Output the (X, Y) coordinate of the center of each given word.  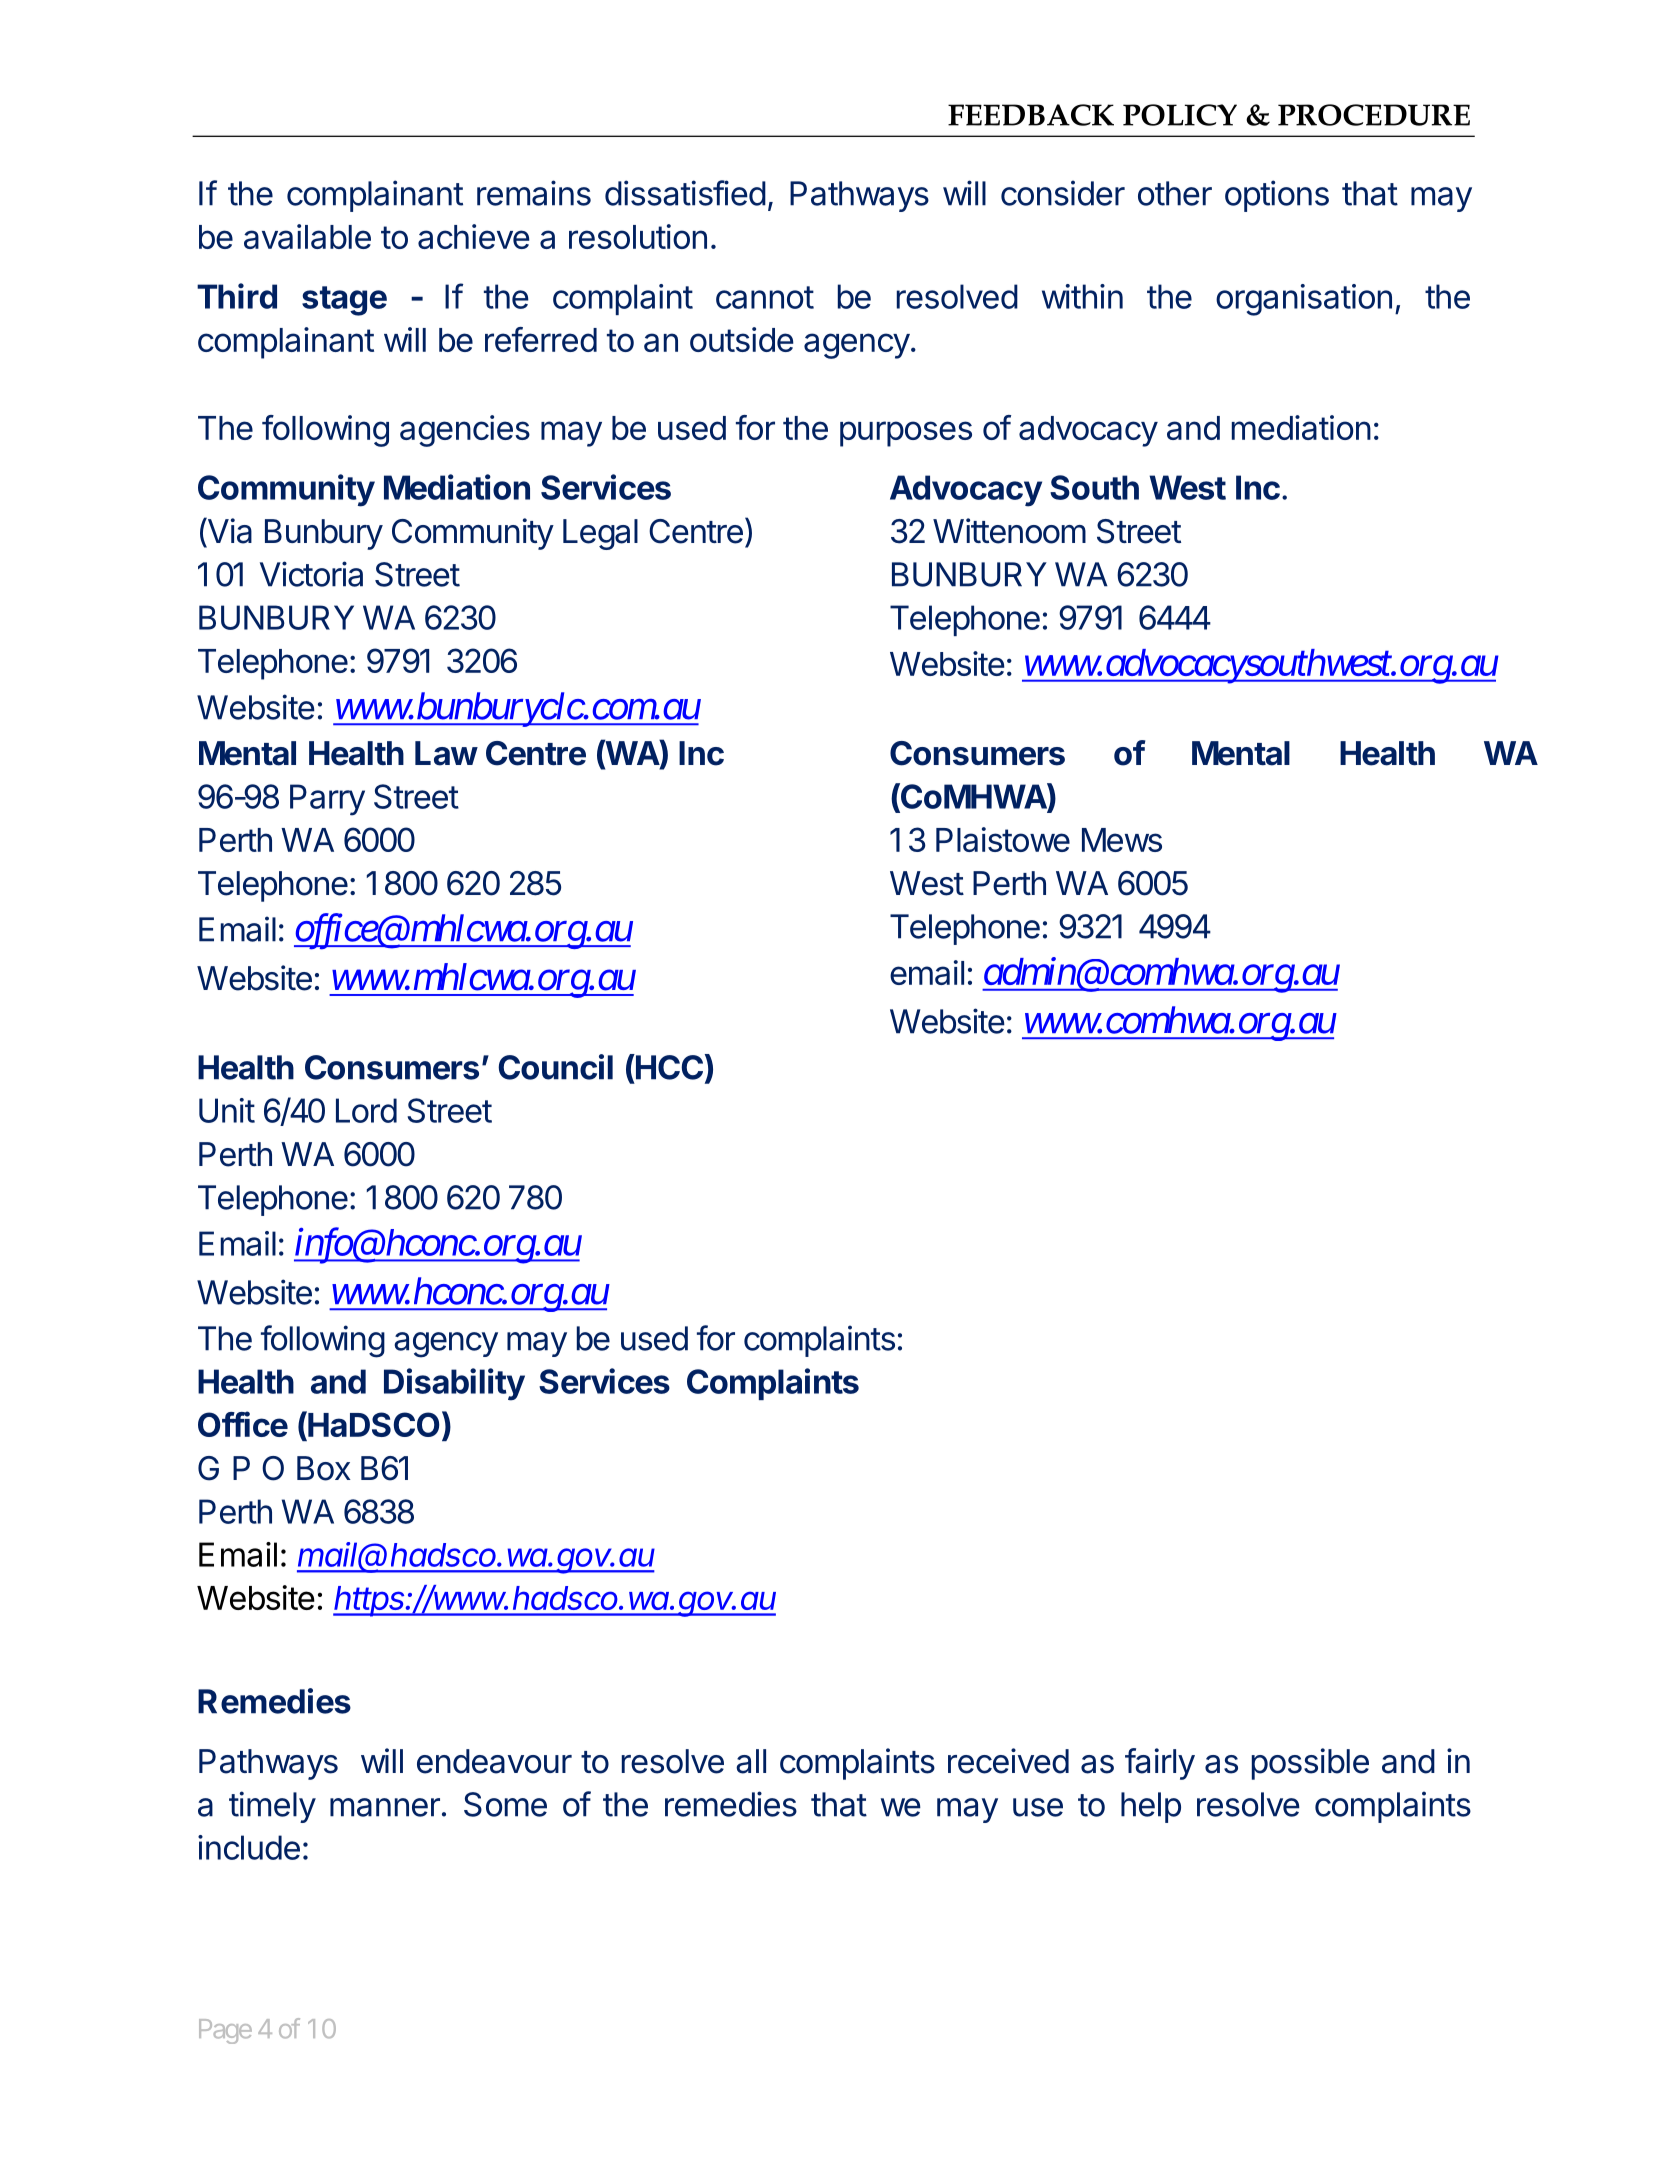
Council (555, 1067)
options (1277, 196)
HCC (668, 1067)
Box (324, 1468)
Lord (366, 1110)
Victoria (311, 574)
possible (1310, 1764)
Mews (1122, 840)
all (751, 1761)
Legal (600, 534)
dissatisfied (685, 193)
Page (225, 2031)
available (307, 236)
